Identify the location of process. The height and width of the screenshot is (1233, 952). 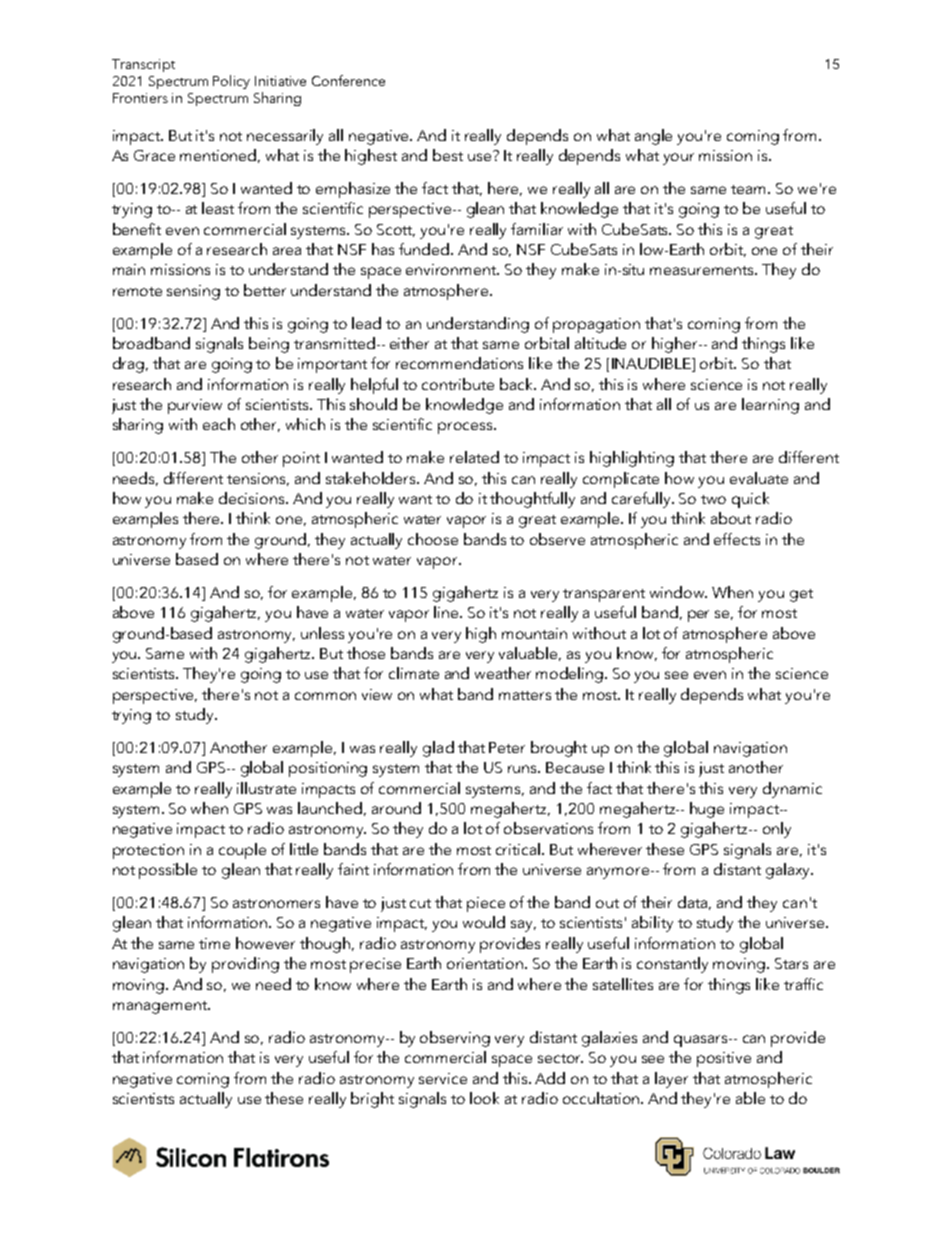
(466, 428).
